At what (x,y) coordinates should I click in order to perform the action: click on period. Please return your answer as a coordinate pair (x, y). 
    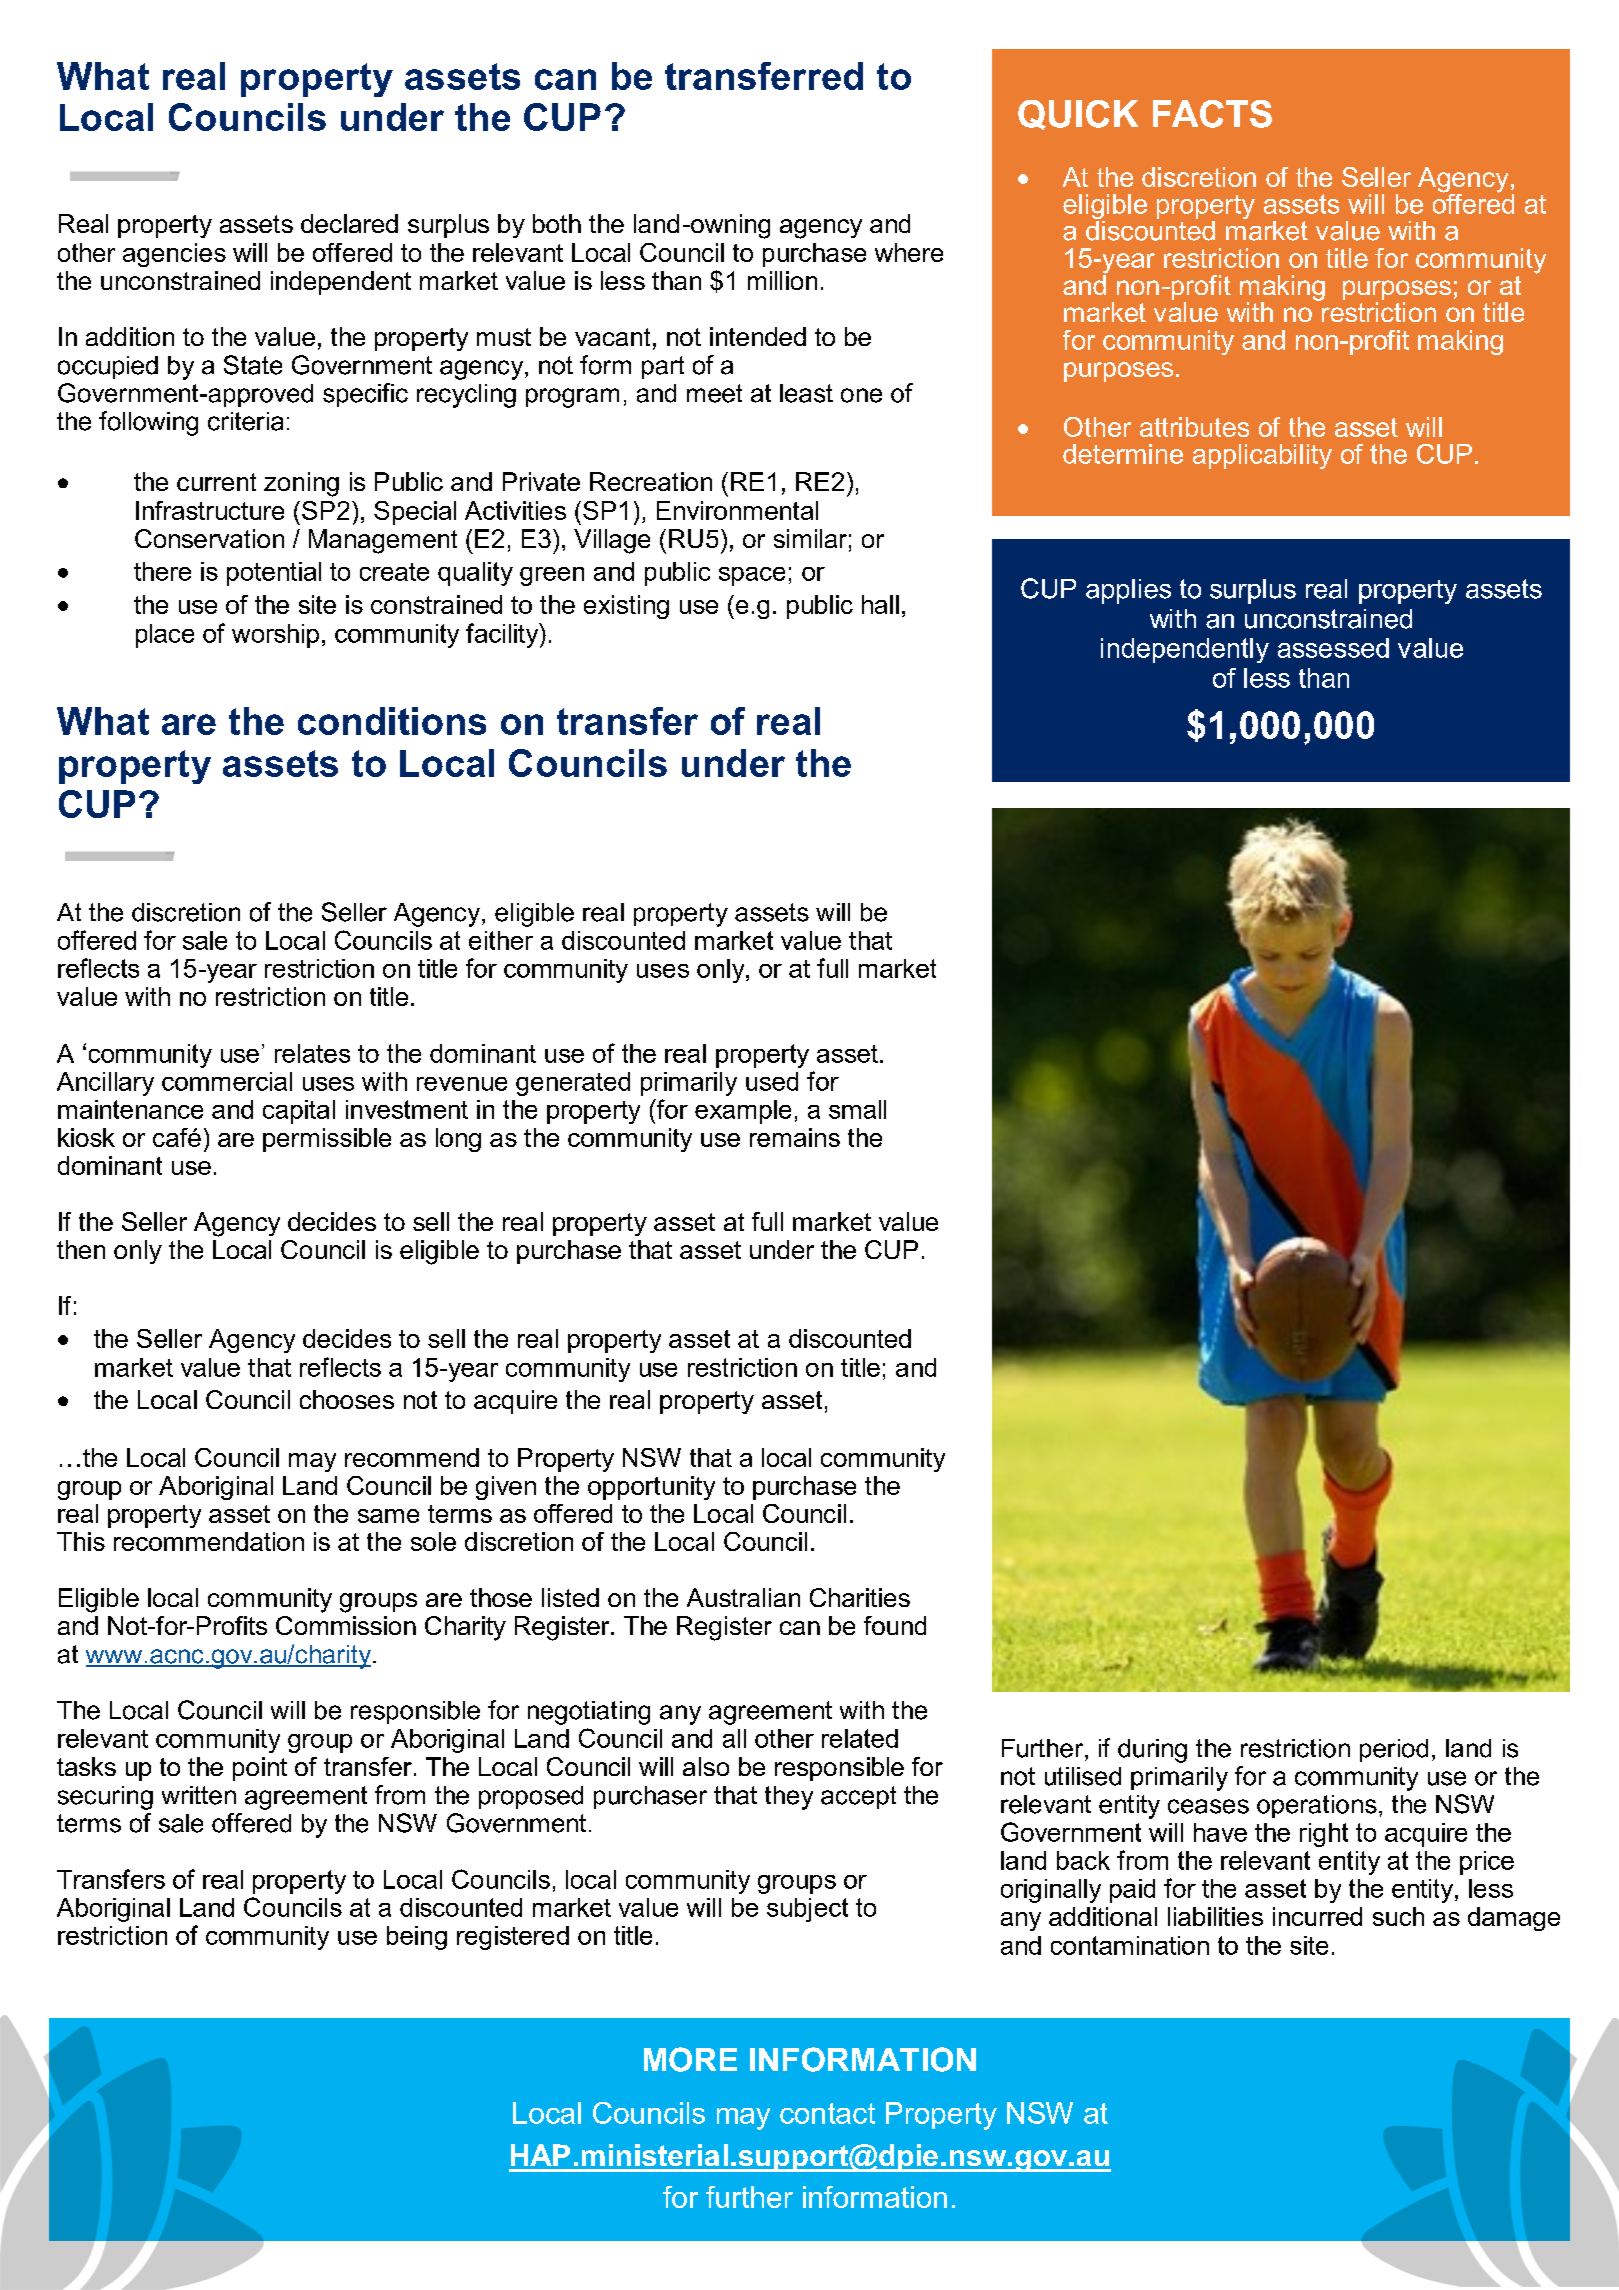
    Looking at the image, I should click on (1394, 1750).
